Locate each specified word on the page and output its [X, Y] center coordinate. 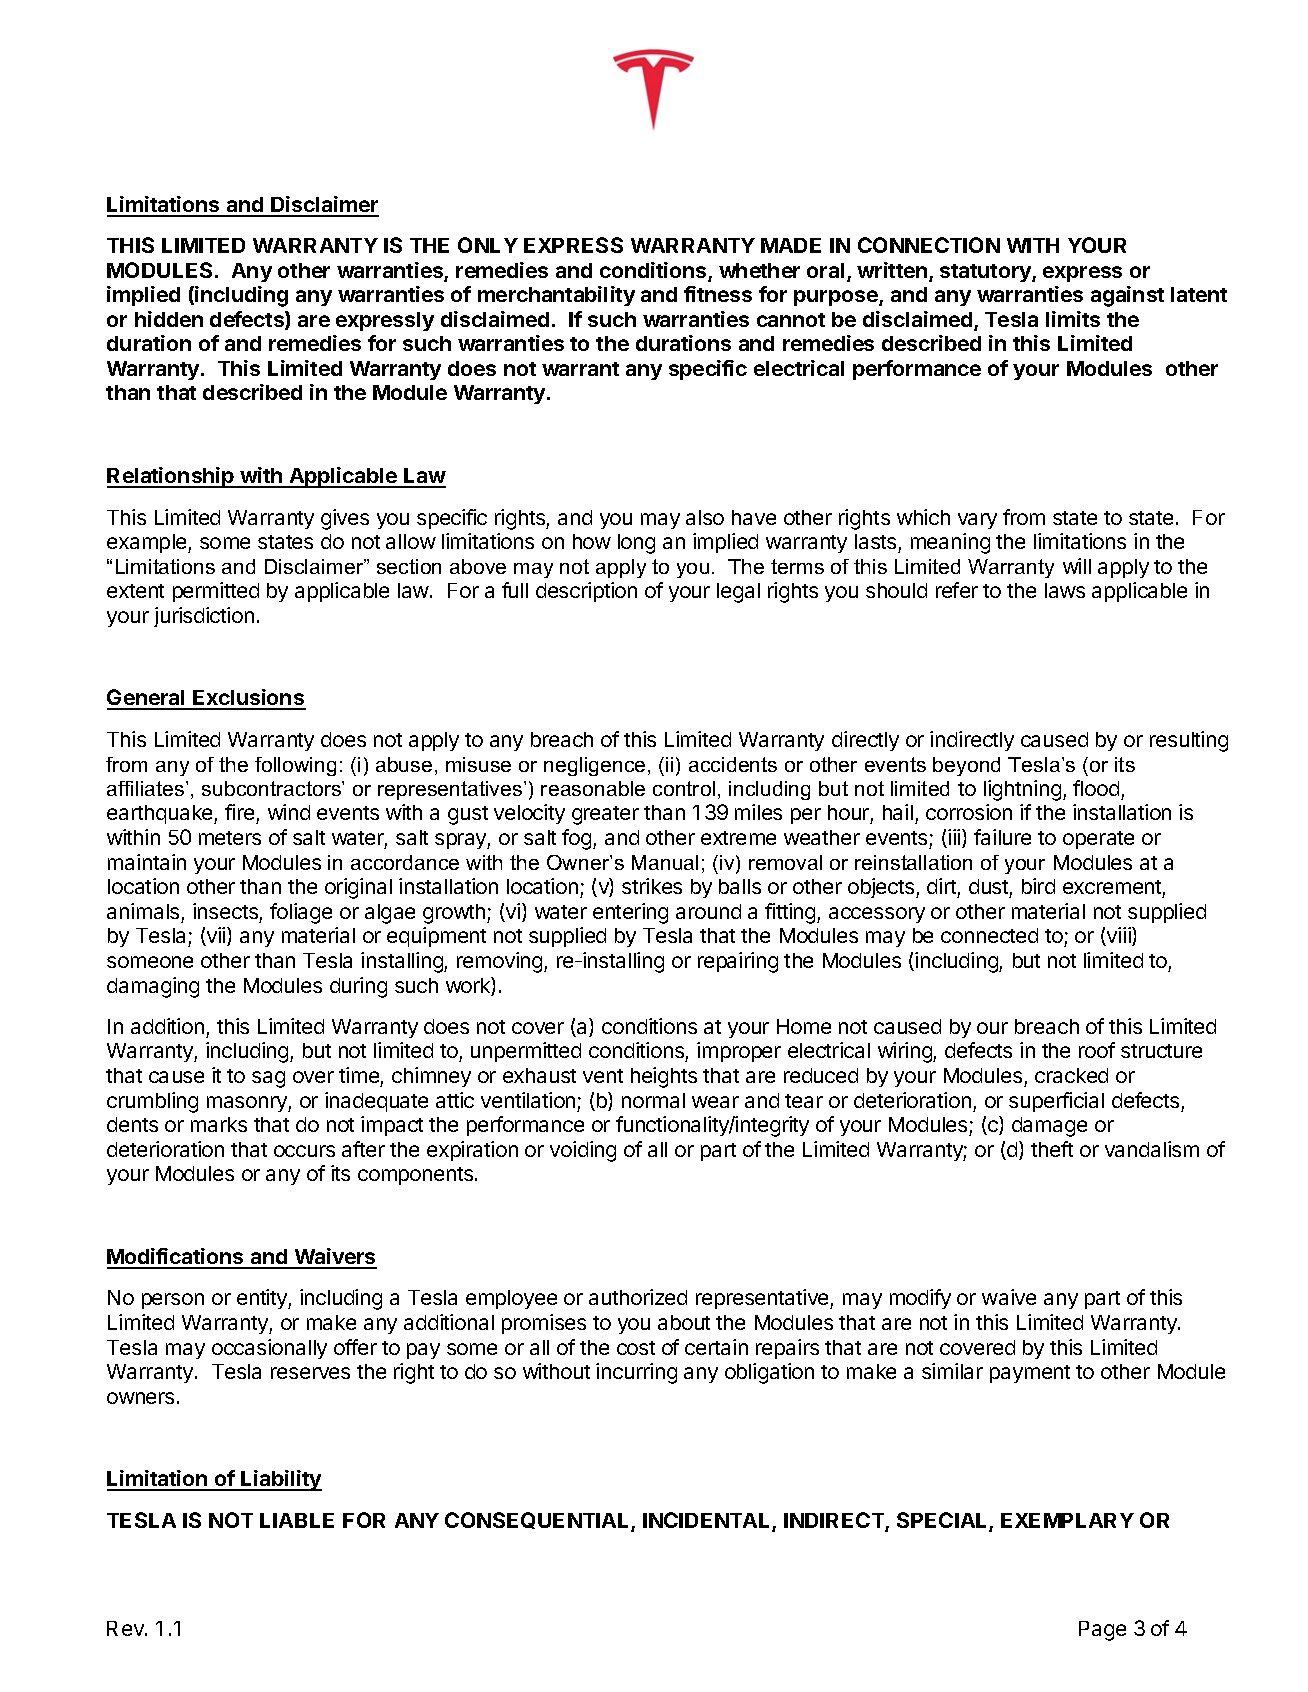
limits [1073, 319]
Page [1102, 1631]
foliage [301, 913]
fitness [718, 294]
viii [1119, 936]
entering [630, 913]
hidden [169, 319]
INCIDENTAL [708, 1521]
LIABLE [297, 1520]
